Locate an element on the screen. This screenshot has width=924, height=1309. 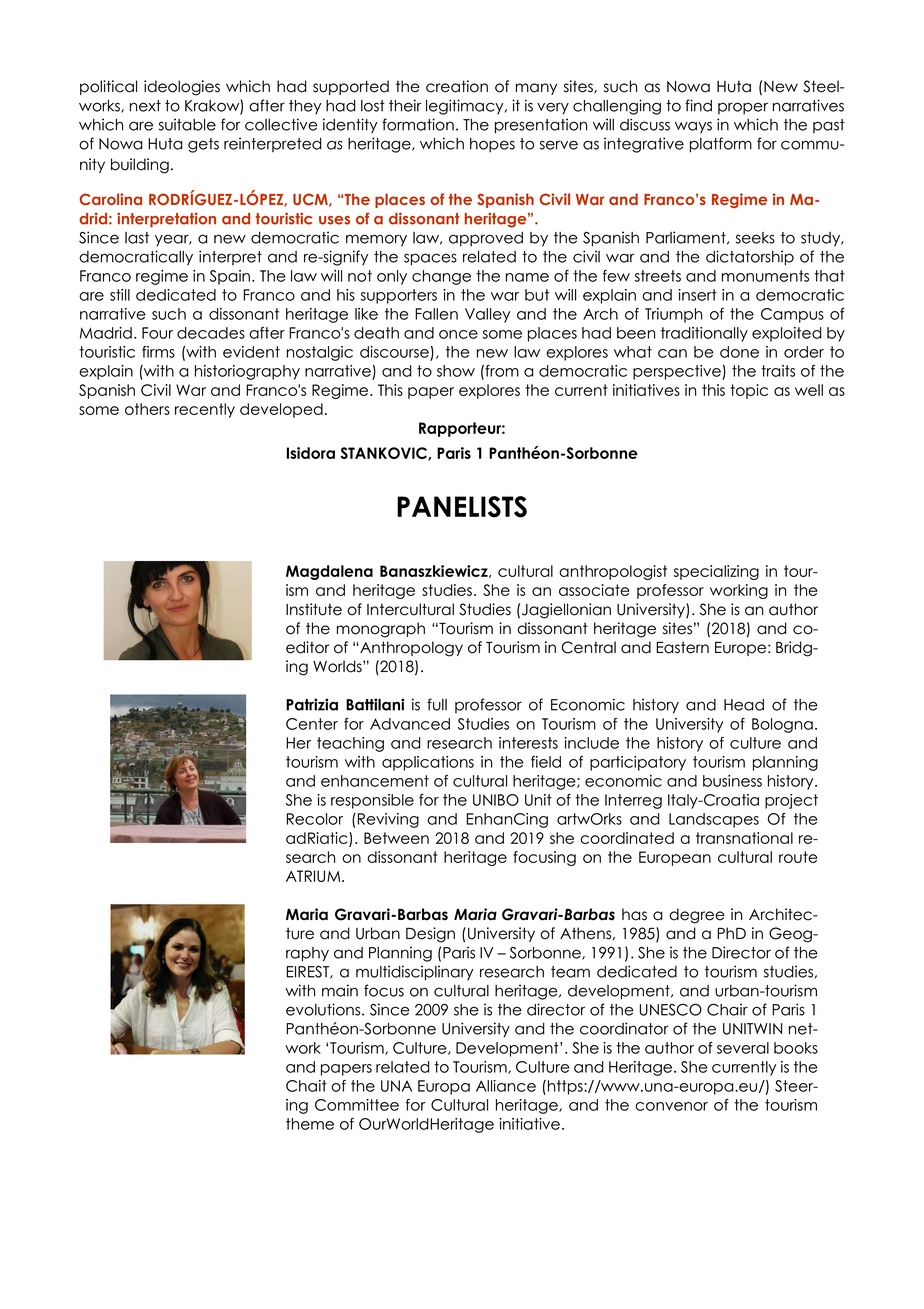
Anthropology is located at coordinates (410, 649).
